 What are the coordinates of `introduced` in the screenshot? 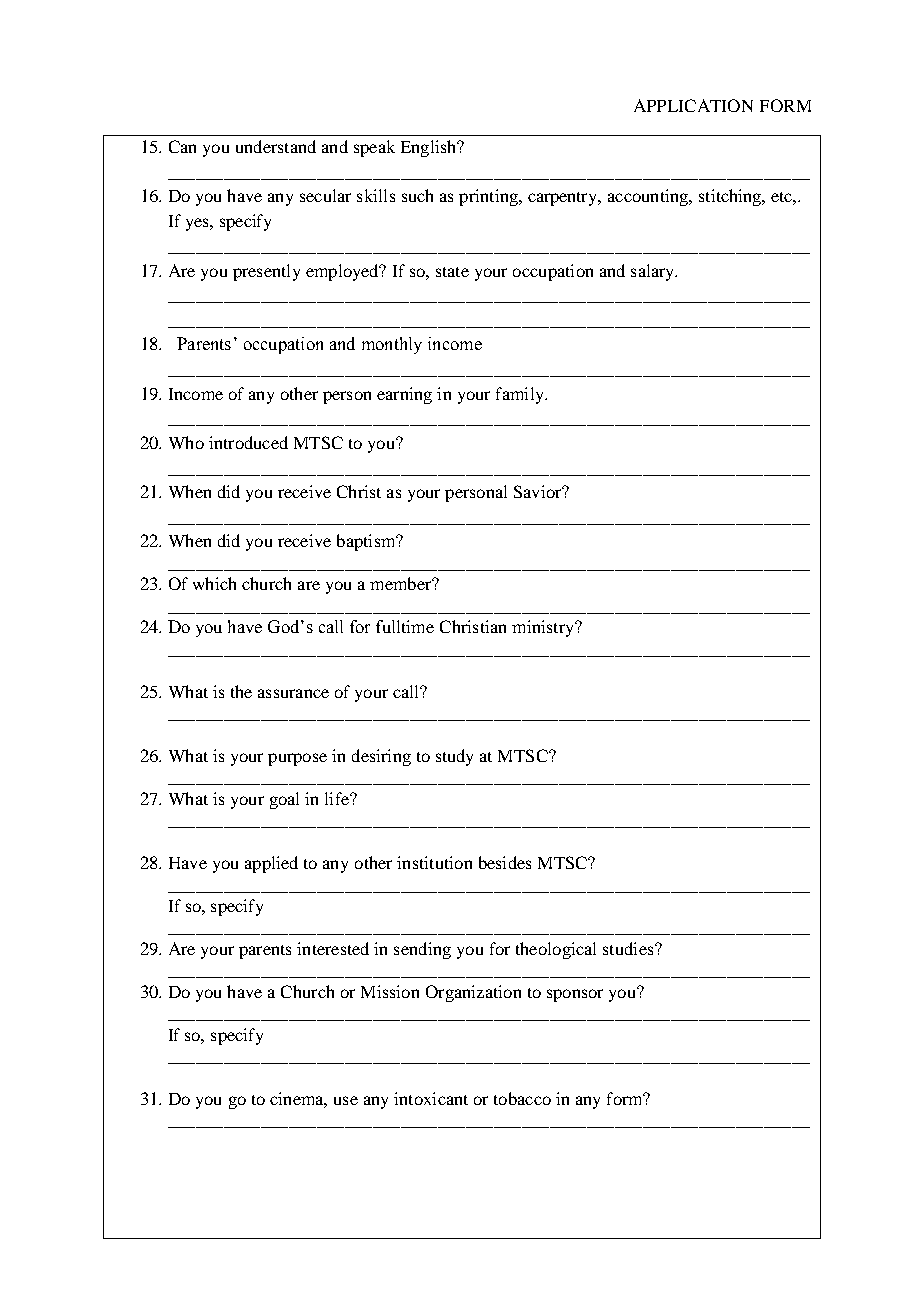 It's located at (248, 442).
